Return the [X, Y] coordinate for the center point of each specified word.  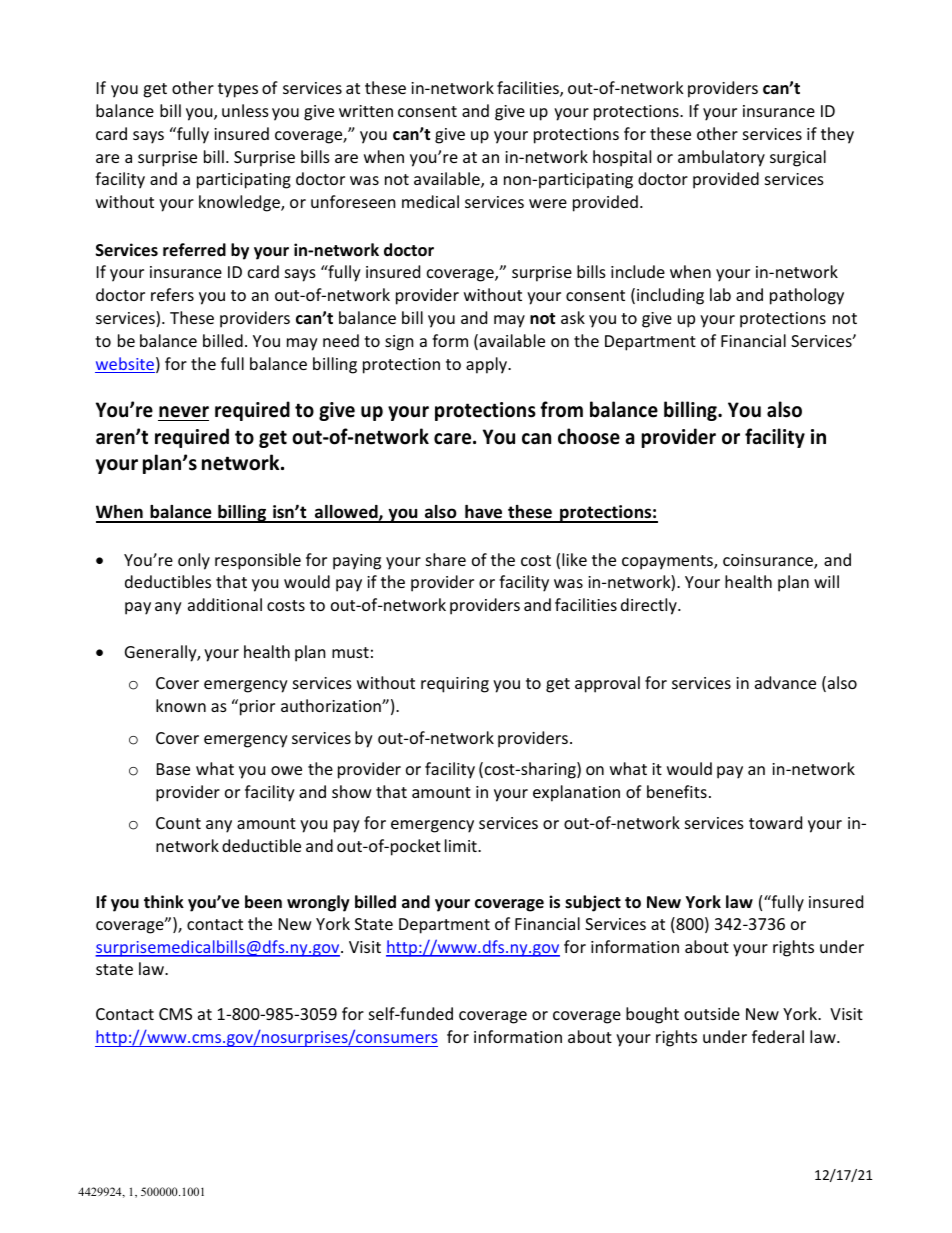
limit [462, 845]
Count [178, 823]
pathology [807, 296]
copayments [668, 562]
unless [245, 110]
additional [225, 604]
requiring [455, 685]
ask [573, 317]
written [366, 111]
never [184, 412]
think [164, 901]
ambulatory [721, 158]
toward [775, 822]
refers [172, 294]
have [484, 513]
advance [785, 682]
